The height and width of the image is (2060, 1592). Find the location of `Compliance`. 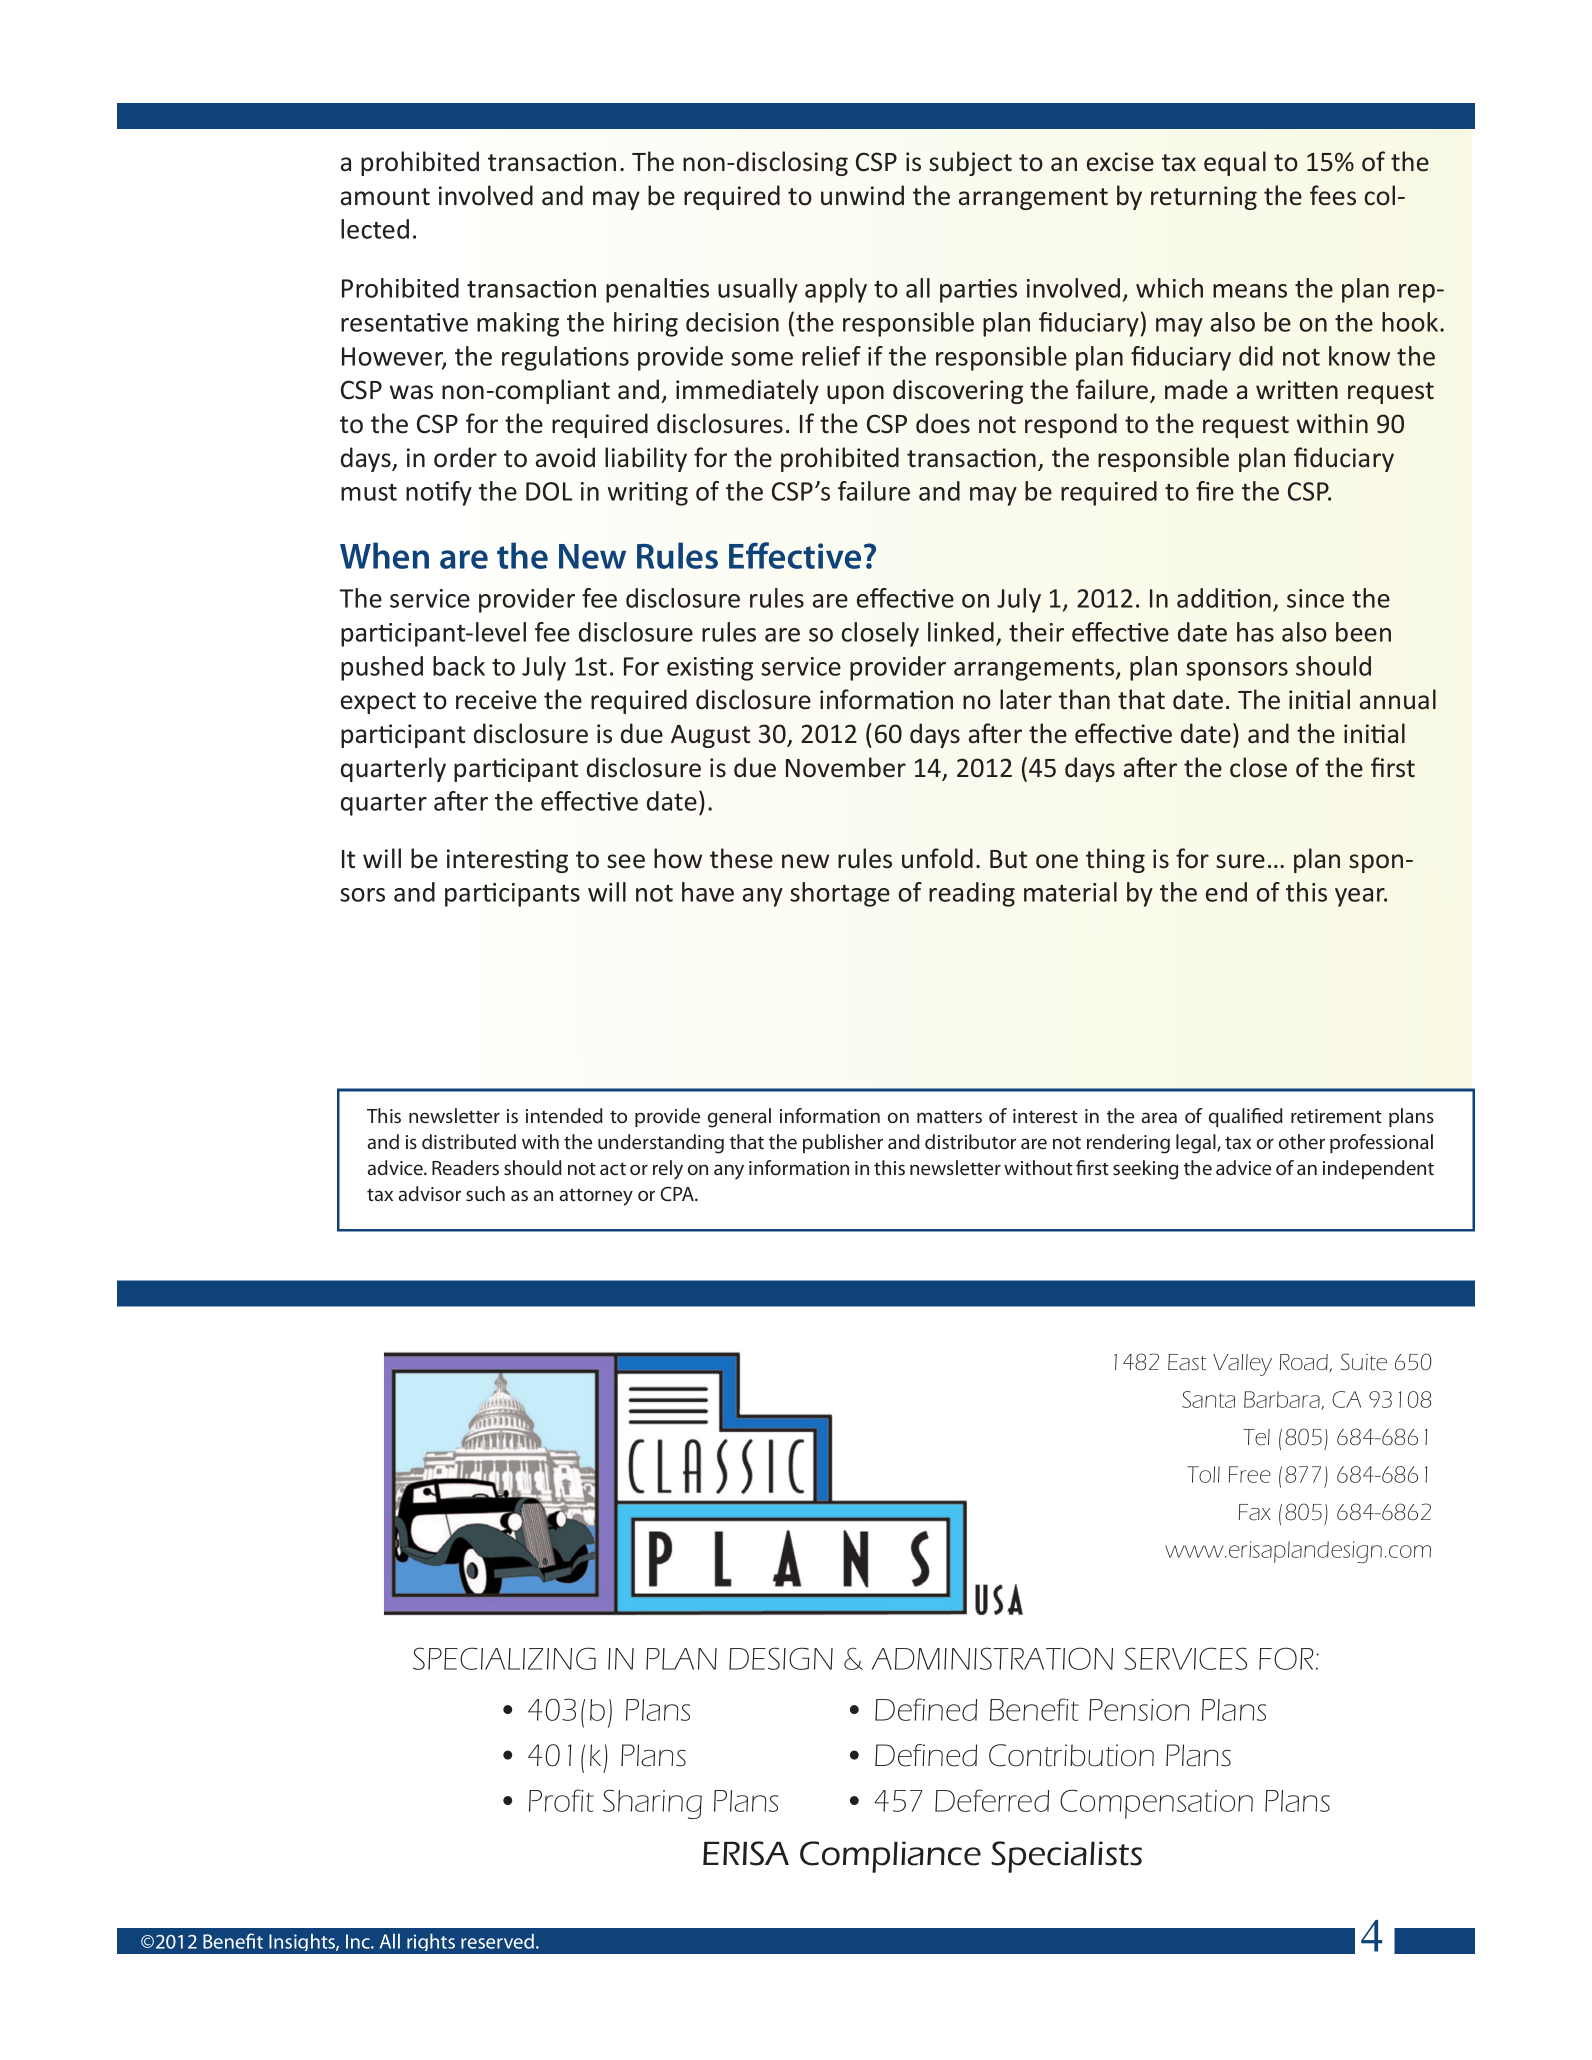

Compliance is located at coordinates (890, 1857).
